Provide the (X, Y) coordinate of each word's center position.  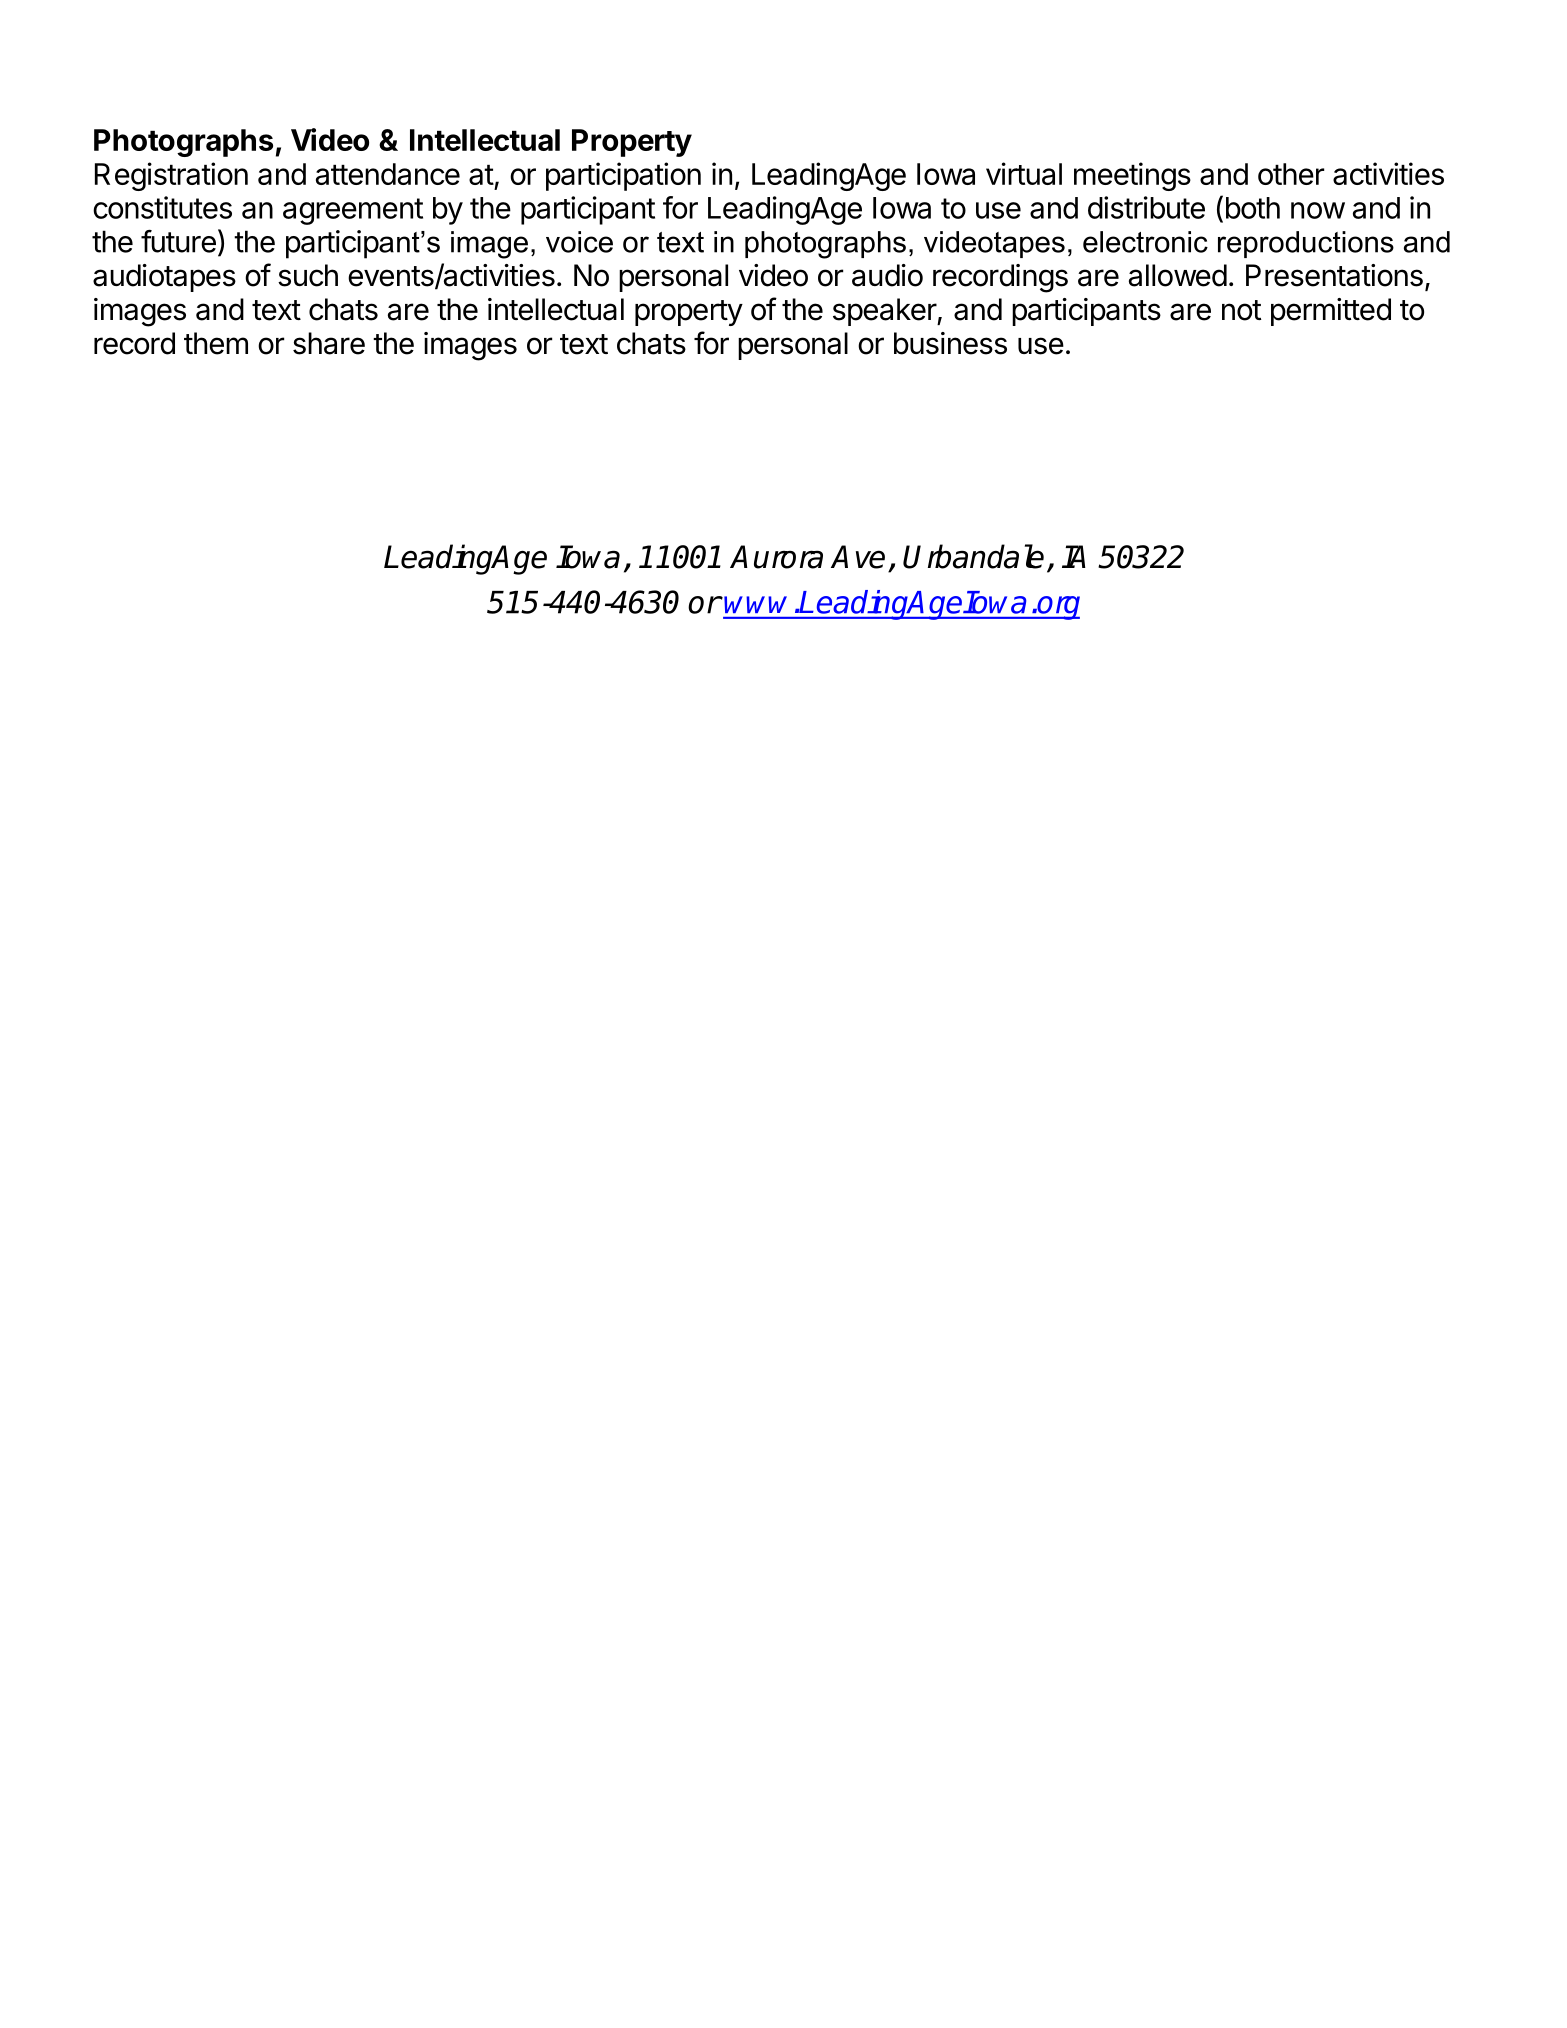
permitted (1331, 312)
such (308, 275)
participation (623, 176)
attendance (388, 174)
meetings (1132, 176)
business (950, 343)
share (329, 343)
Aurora (776, 557)
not (1241, 310)
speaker (885, 312)
